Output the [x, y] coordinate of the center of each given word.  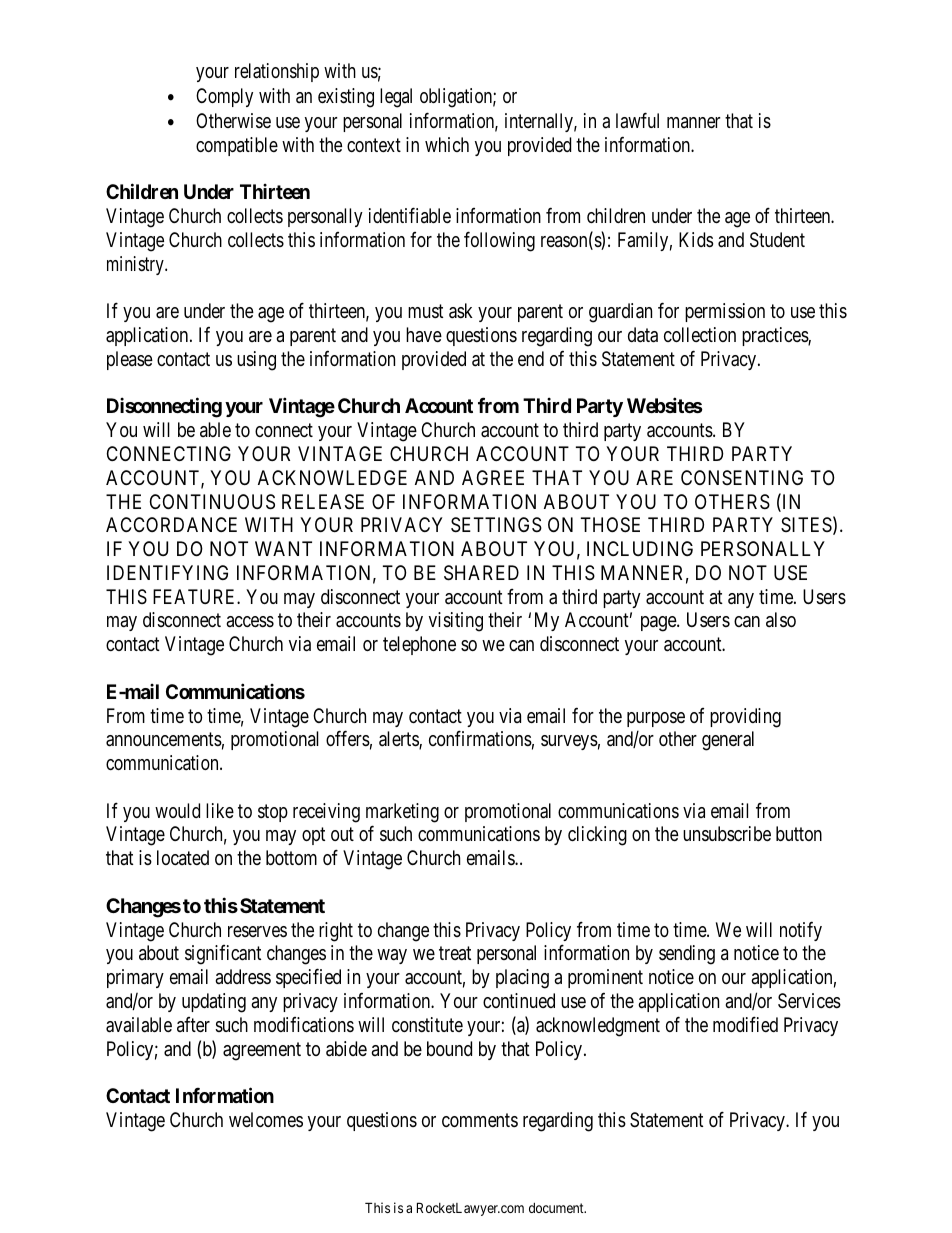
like [220, 810]
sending [687, 955]
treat [455, 954]
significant [223, 955]
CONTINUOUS [212, 502]
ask [461, 311]
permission [725, 312]
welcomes [266, 1120]
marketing [402, 813]
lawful [637, 120]
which [447, 144]
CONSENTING [742, 477]
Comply [224, 97]
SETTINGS [496, 525]
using [256, 361]
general [728, 741]
